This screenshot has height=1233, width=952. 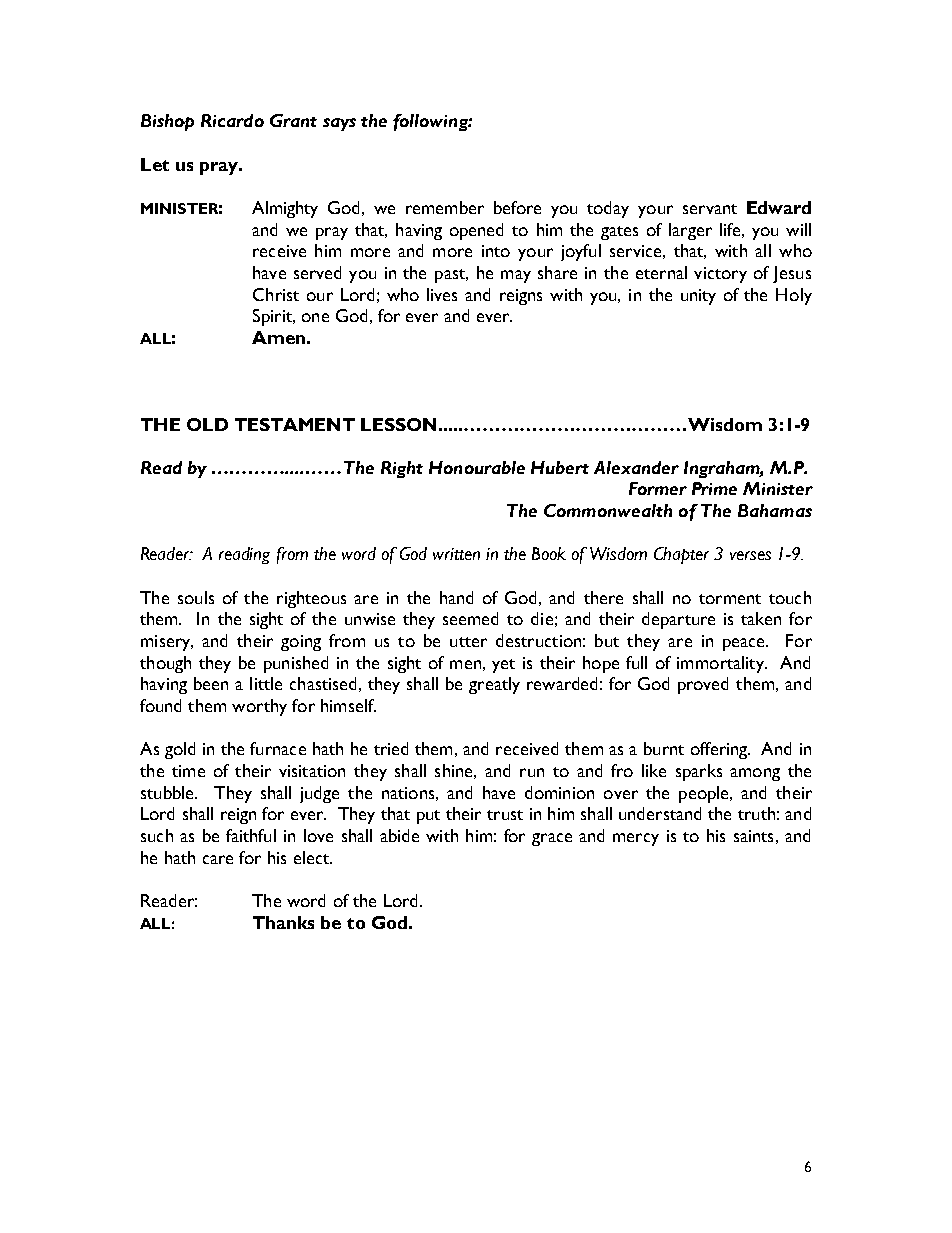 I want to click on unity, so click(x=698, y=297).
